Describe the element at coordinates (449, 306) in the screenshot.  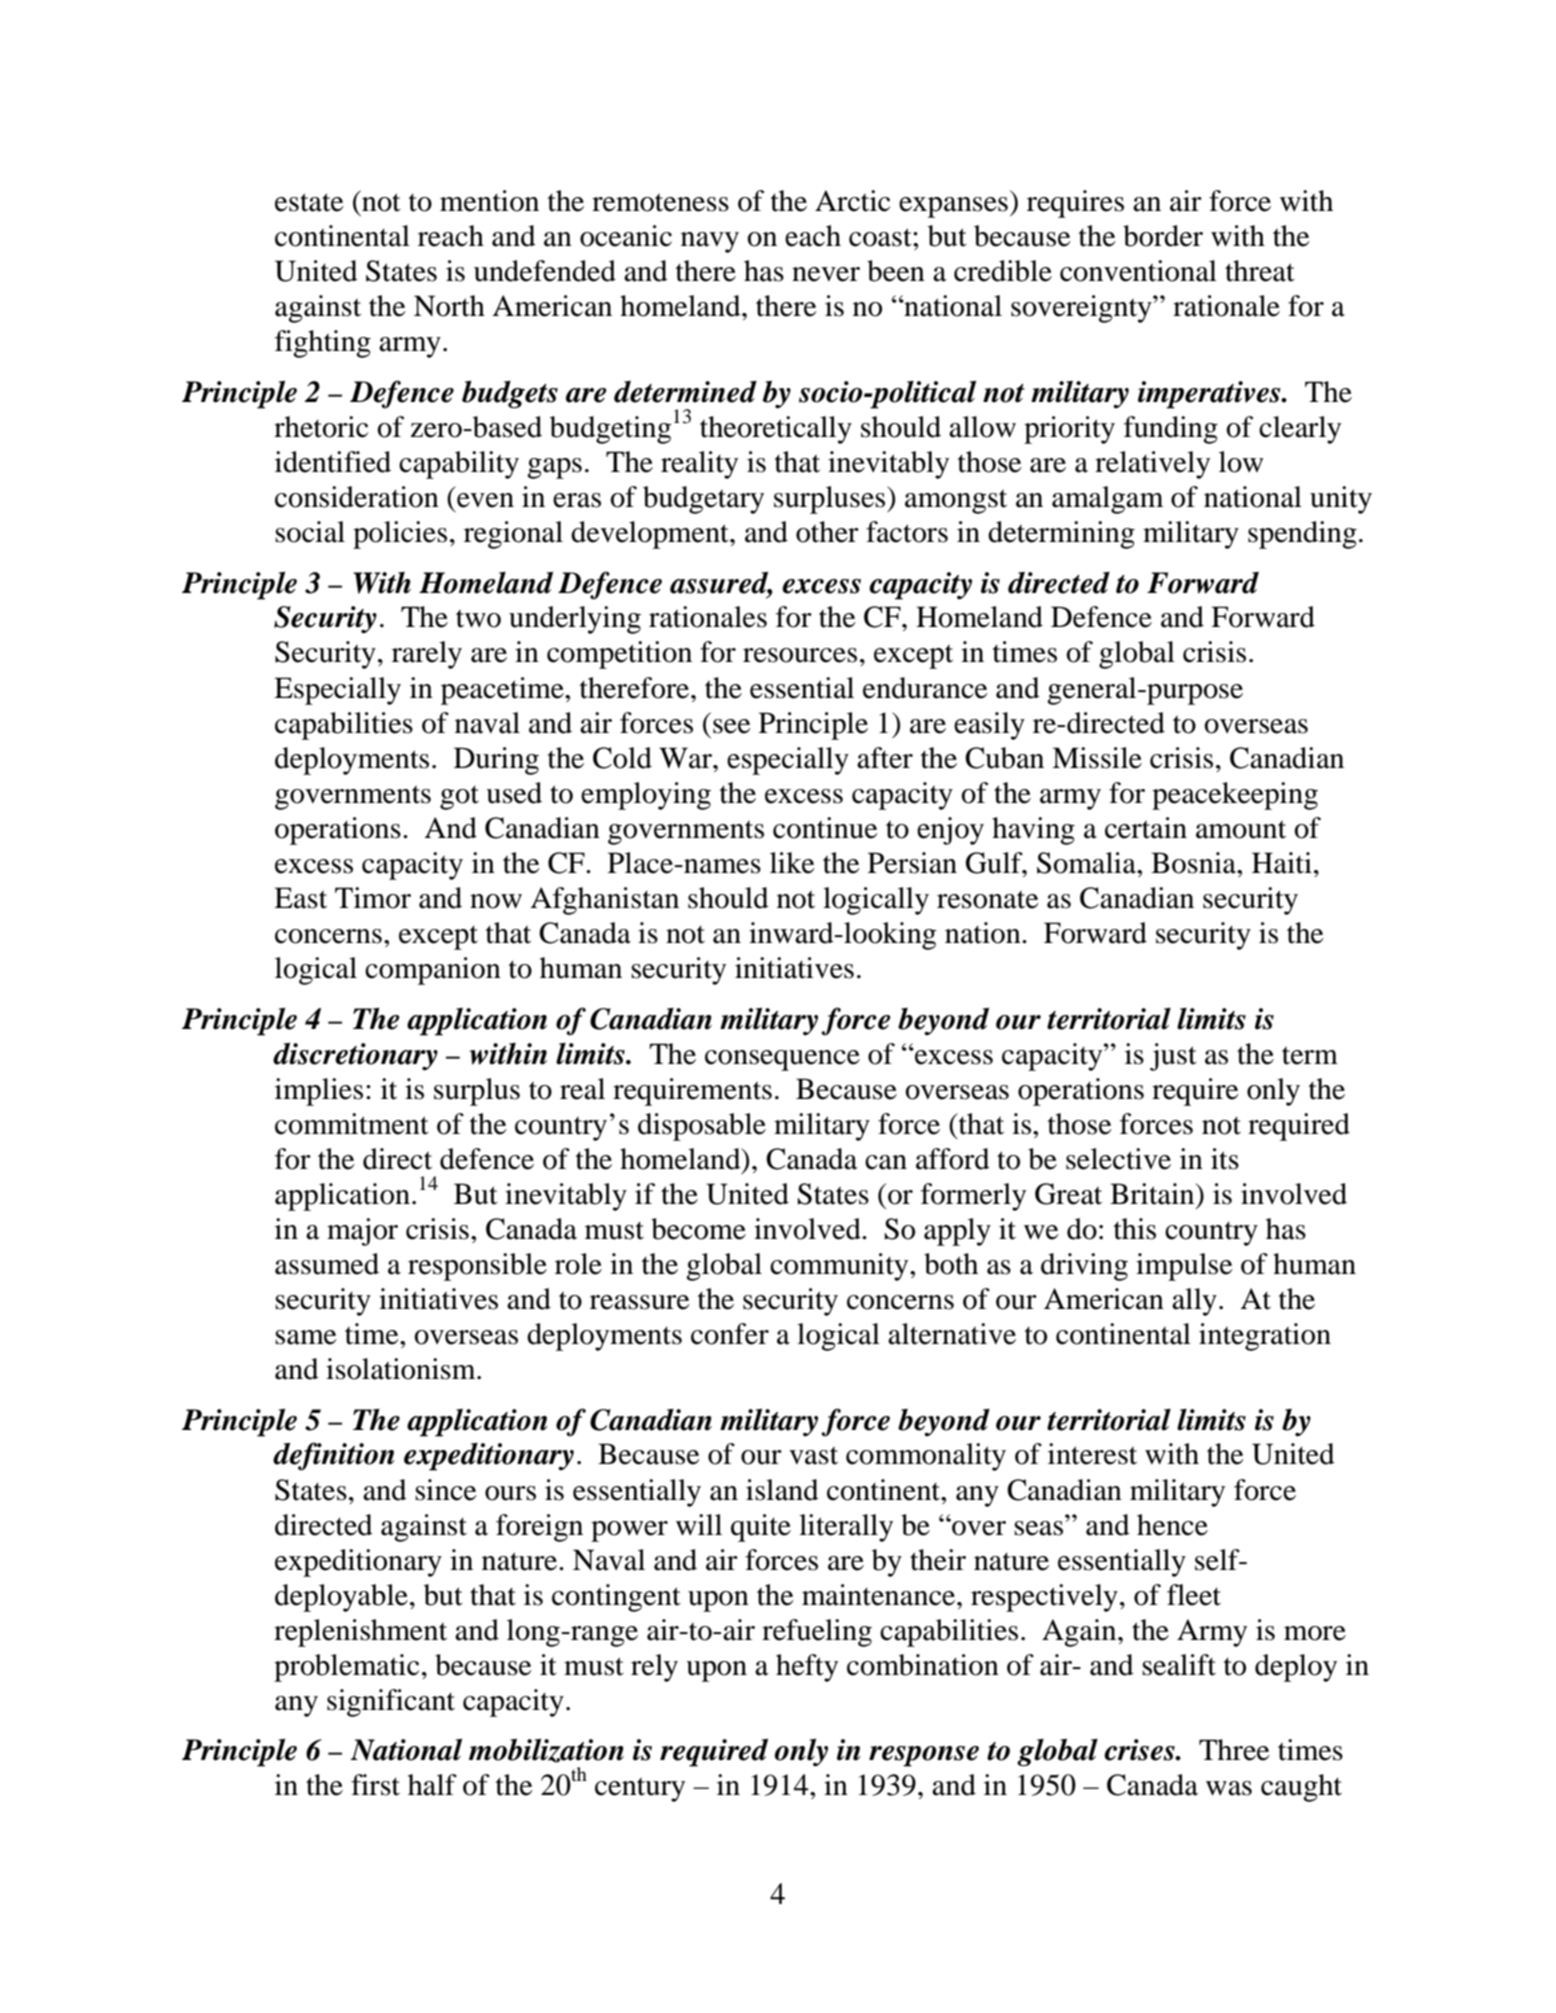
I see `North` at that location.
